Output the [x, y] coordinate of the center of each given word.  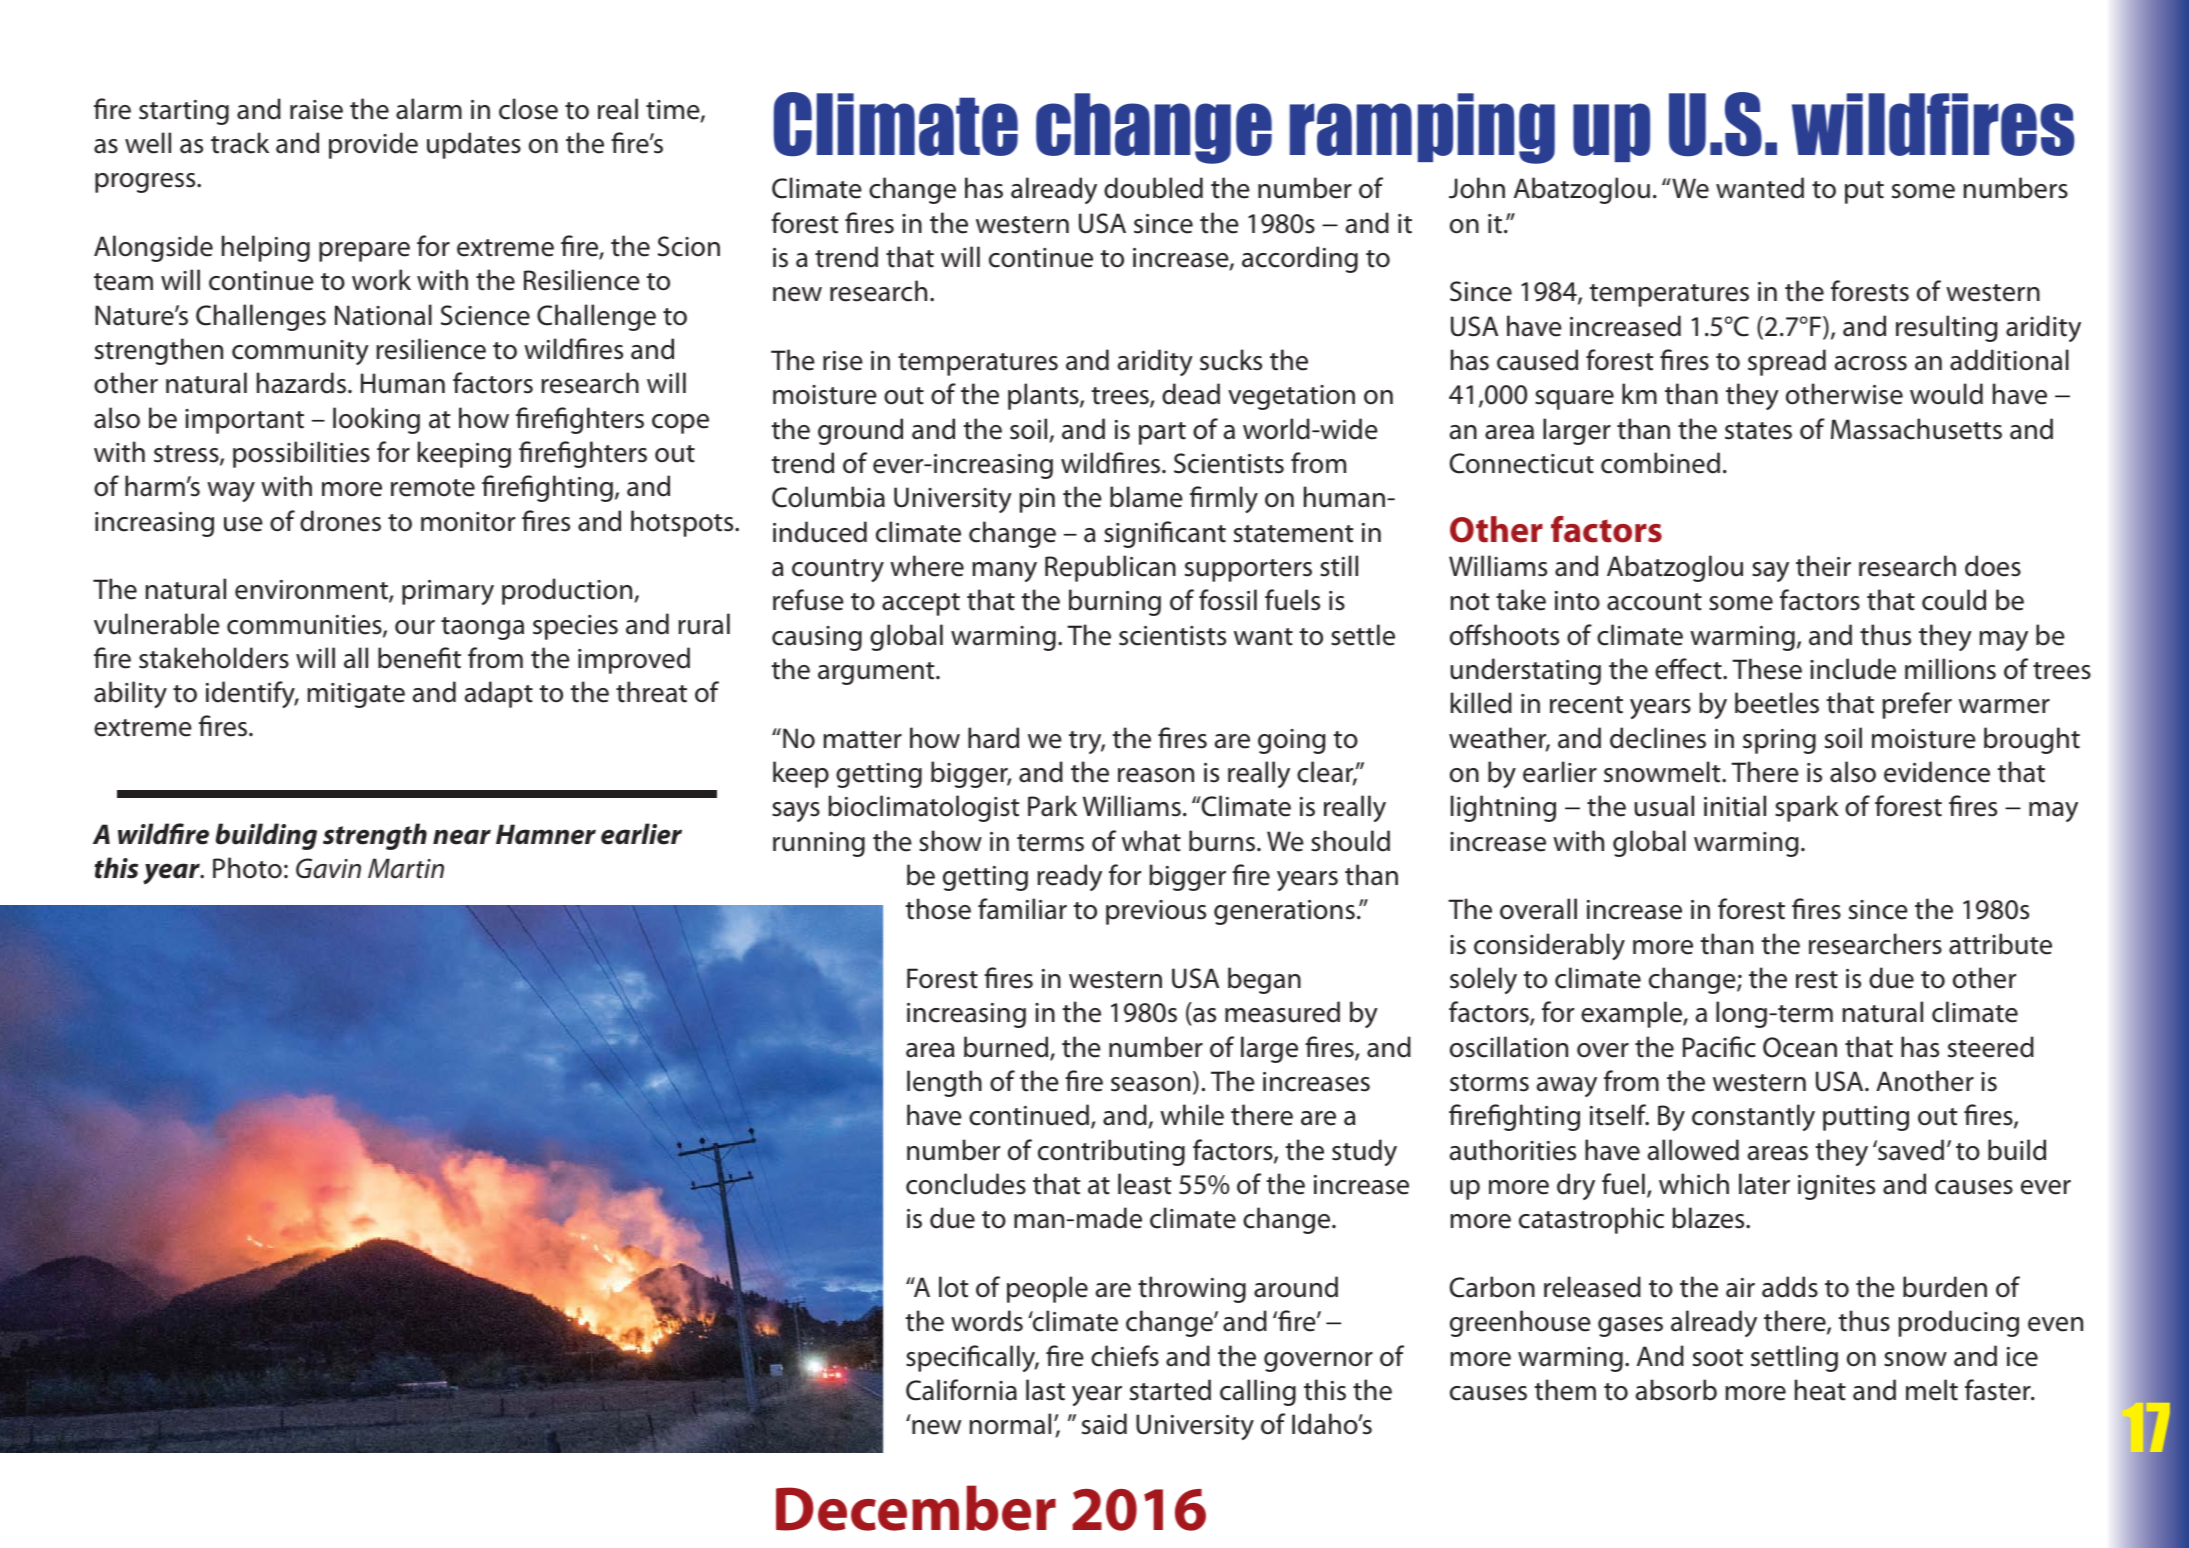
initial [1735, 806]
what [1151, 841]
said [1104, 1424]
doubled [1153, 188]
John [1477, 188]
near [462, 837]
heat [1820, 1390]
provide [373, 145]
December [916, 1508]
